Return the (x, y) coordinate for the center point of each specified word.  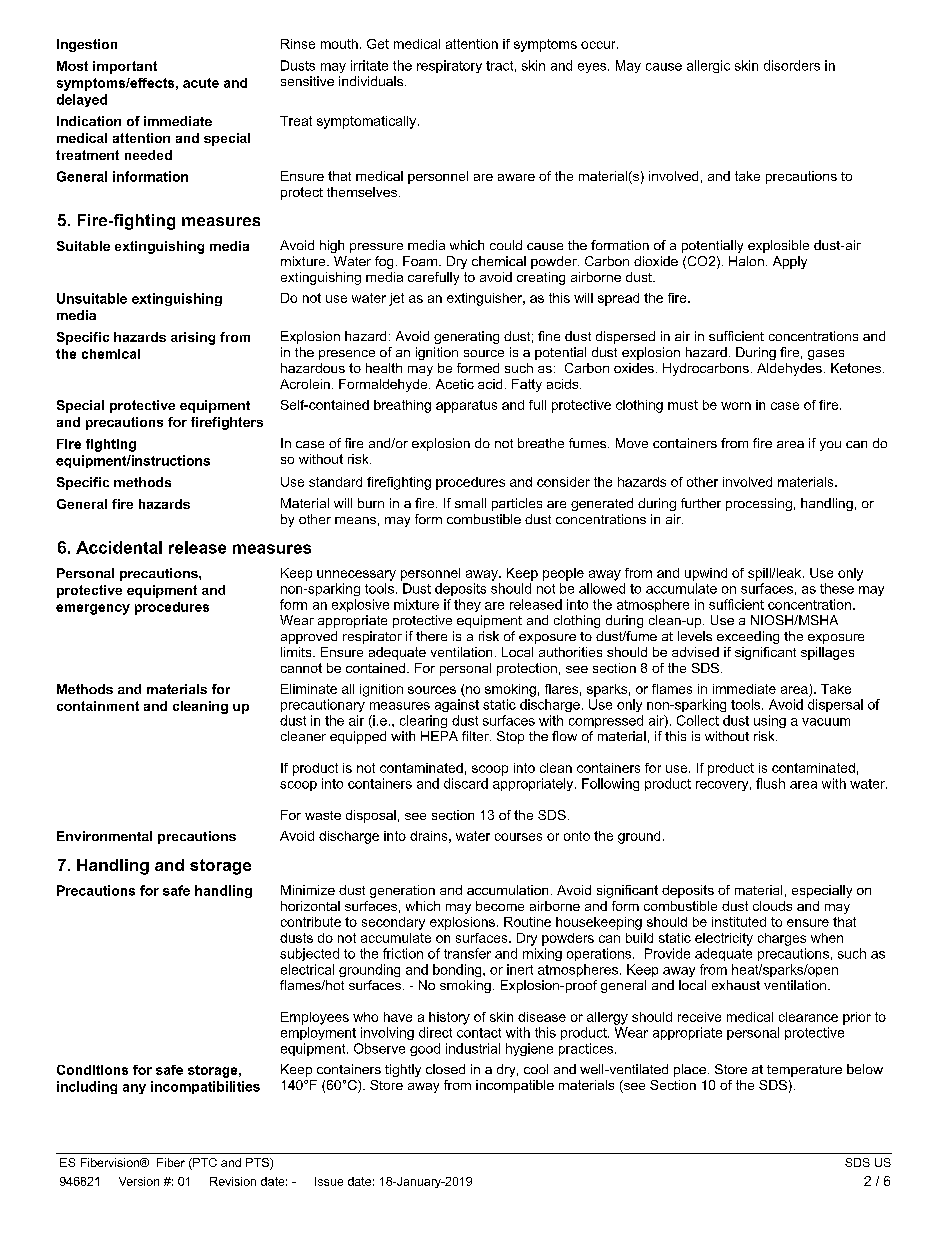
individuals (372, 81)
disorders (792, 65)
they (467, 605)
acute (201, 83)
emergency (93, 609)
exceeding (748, 637)
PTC (204, 1164)
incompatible (515, 1086)
